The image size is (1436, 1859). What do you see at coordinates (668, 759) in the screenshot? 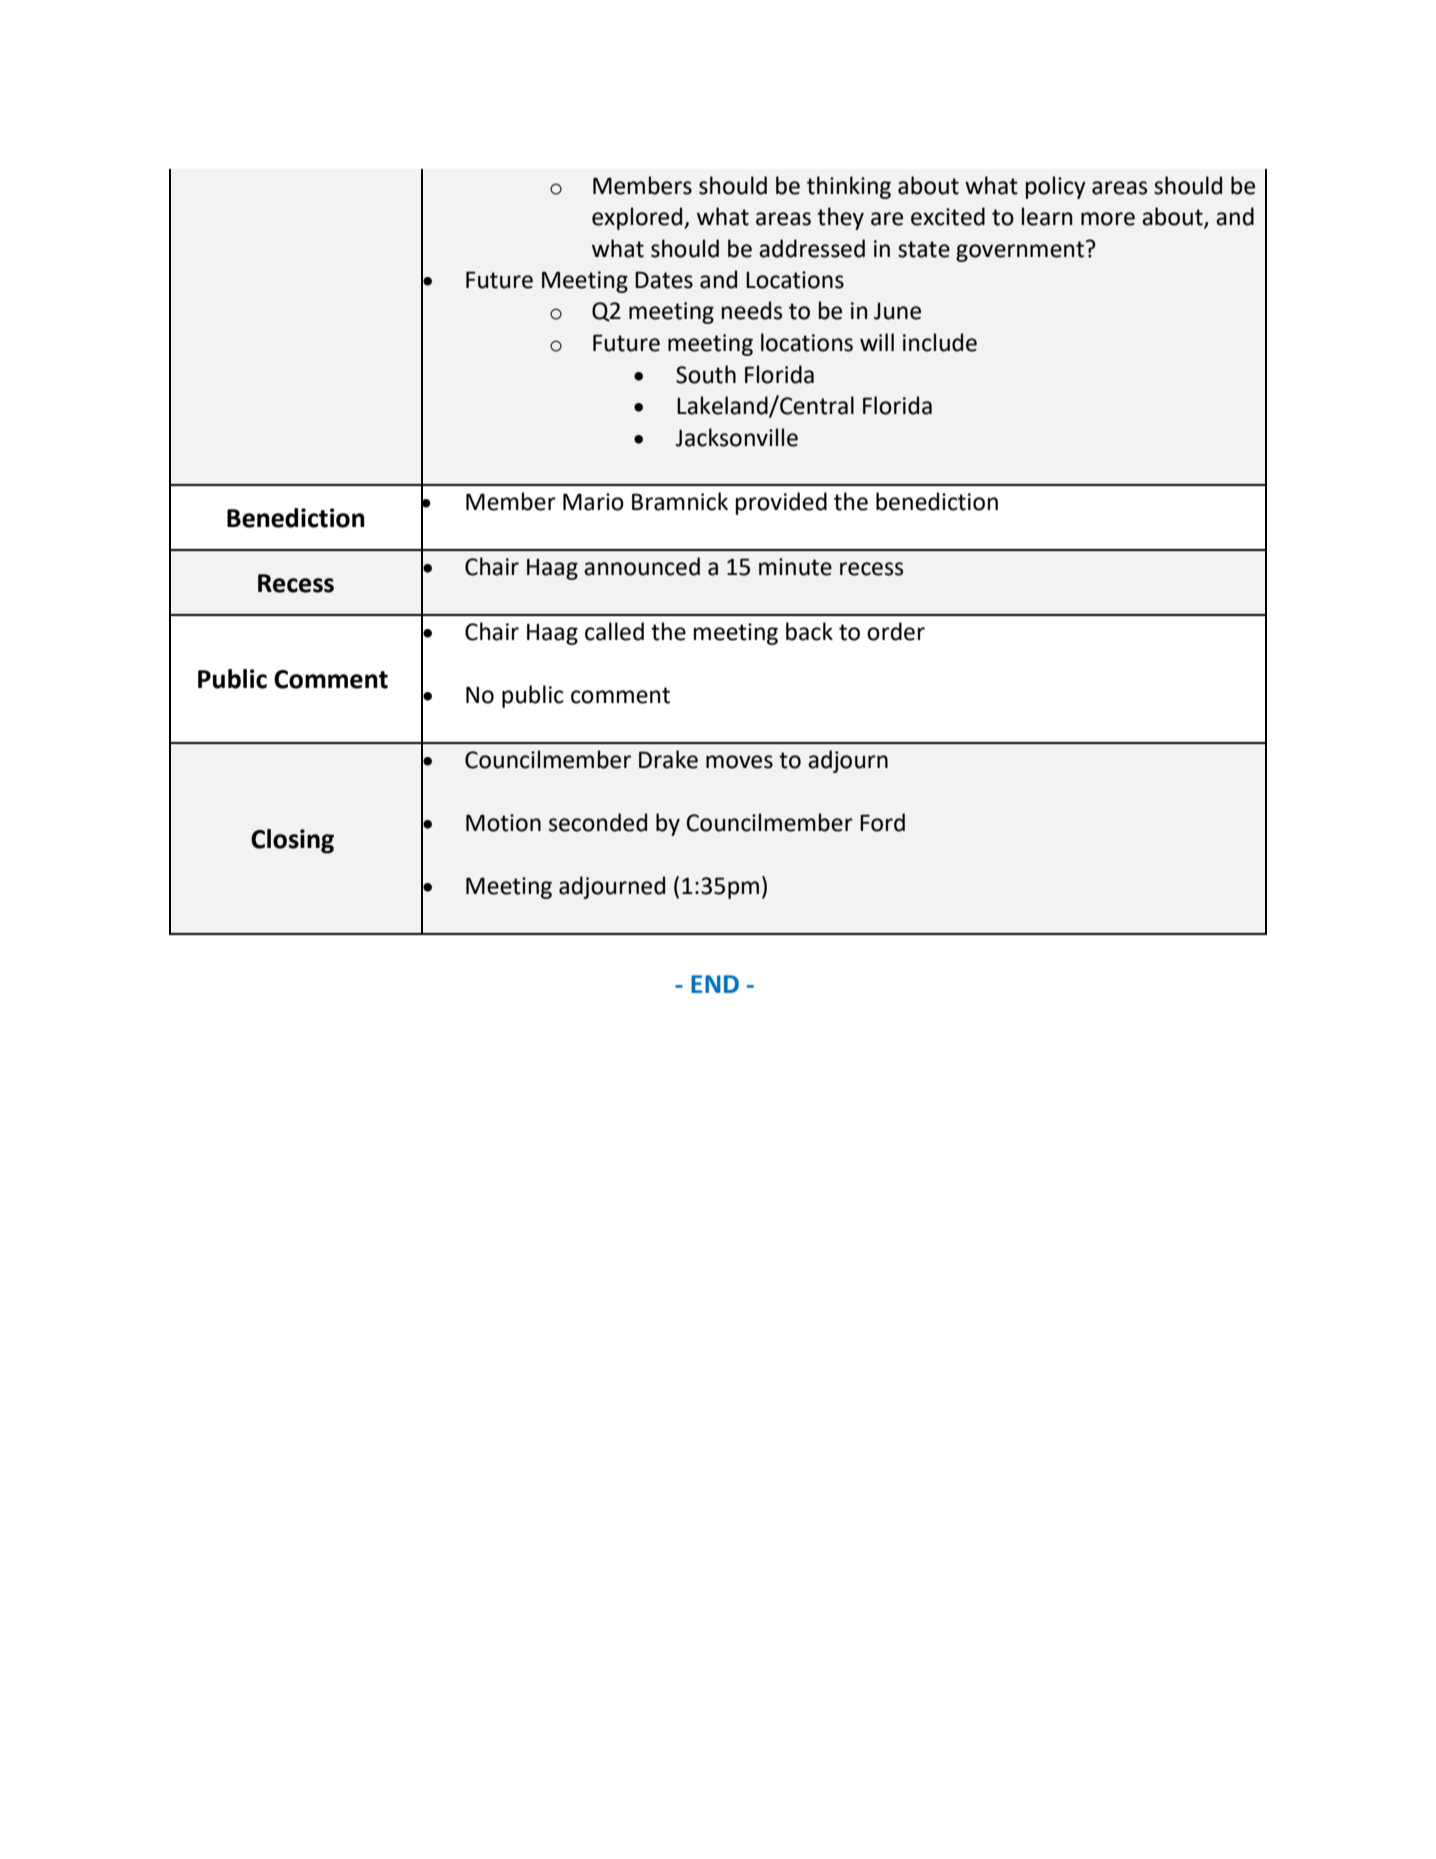
I see `Drake` at bounding box center [668, 759].
